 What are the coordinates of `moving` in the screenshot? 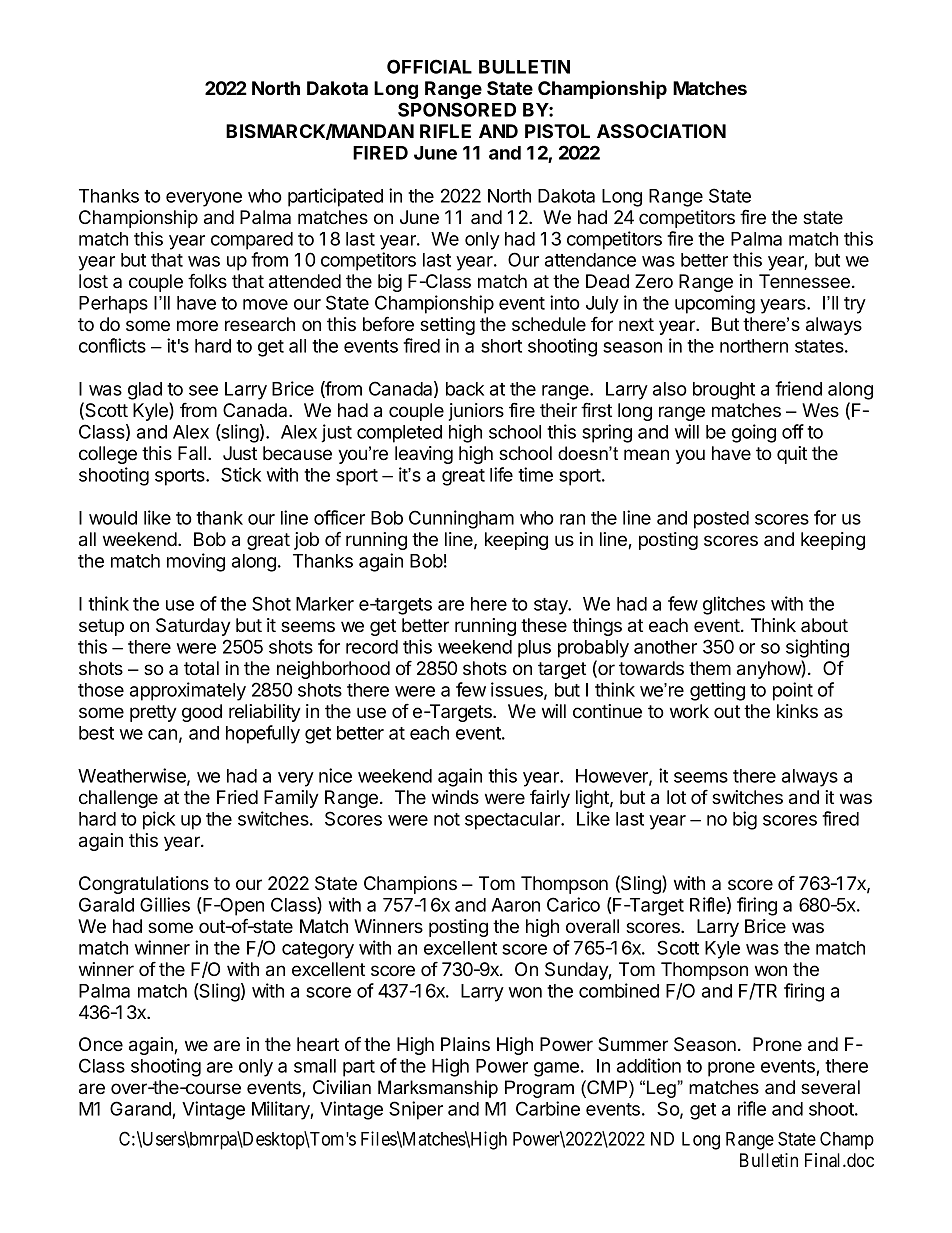 It's located at (196, 562).
